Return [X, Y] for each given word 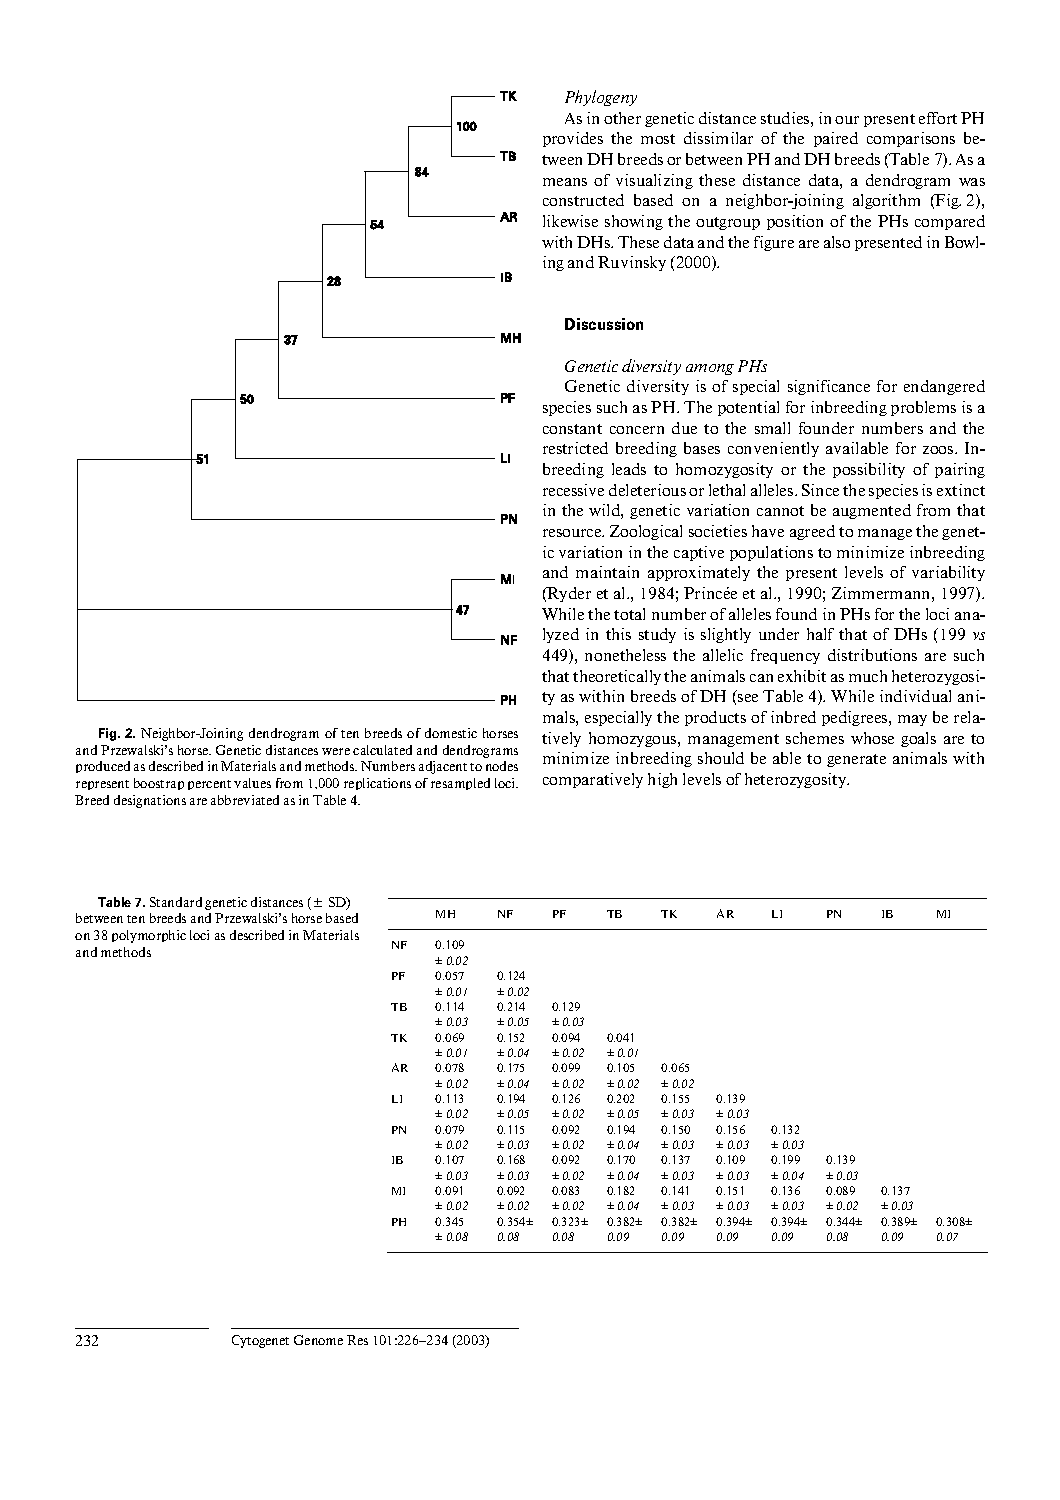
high [662, 780]
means [565, 182]
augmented [872, 511]
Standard [176, 902]
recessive [573, 490]
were [336, 751]
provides [573, 139]
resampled [460, 784]
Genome [318, 1340]
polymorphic [149, 936]
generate [856, 760]
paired [836, 139]
